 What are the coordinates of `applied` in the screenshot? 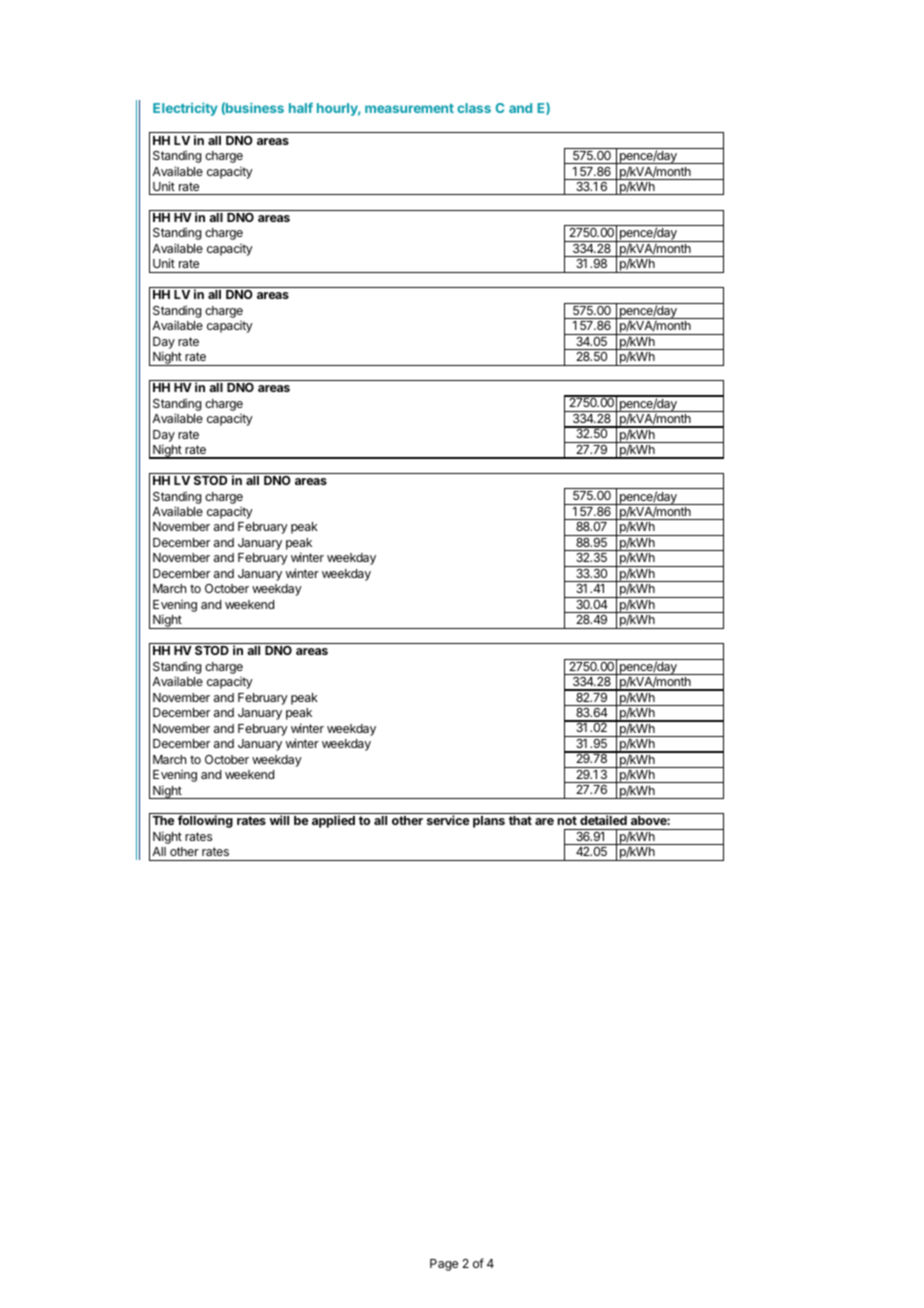 It's located at (333, 821).
